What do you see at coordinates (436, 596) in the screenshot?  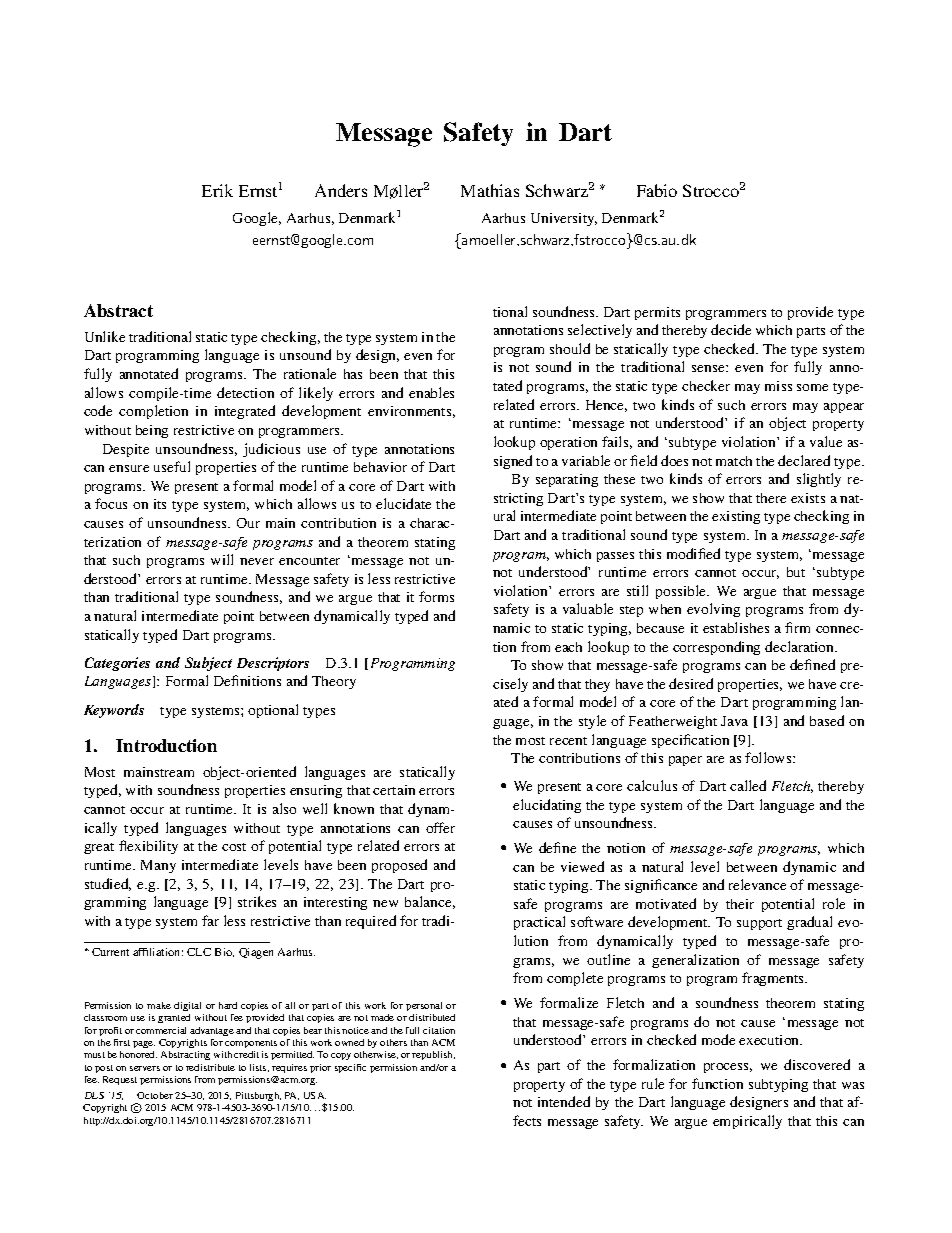 I see `forms` at bounding box center [436, 596].
